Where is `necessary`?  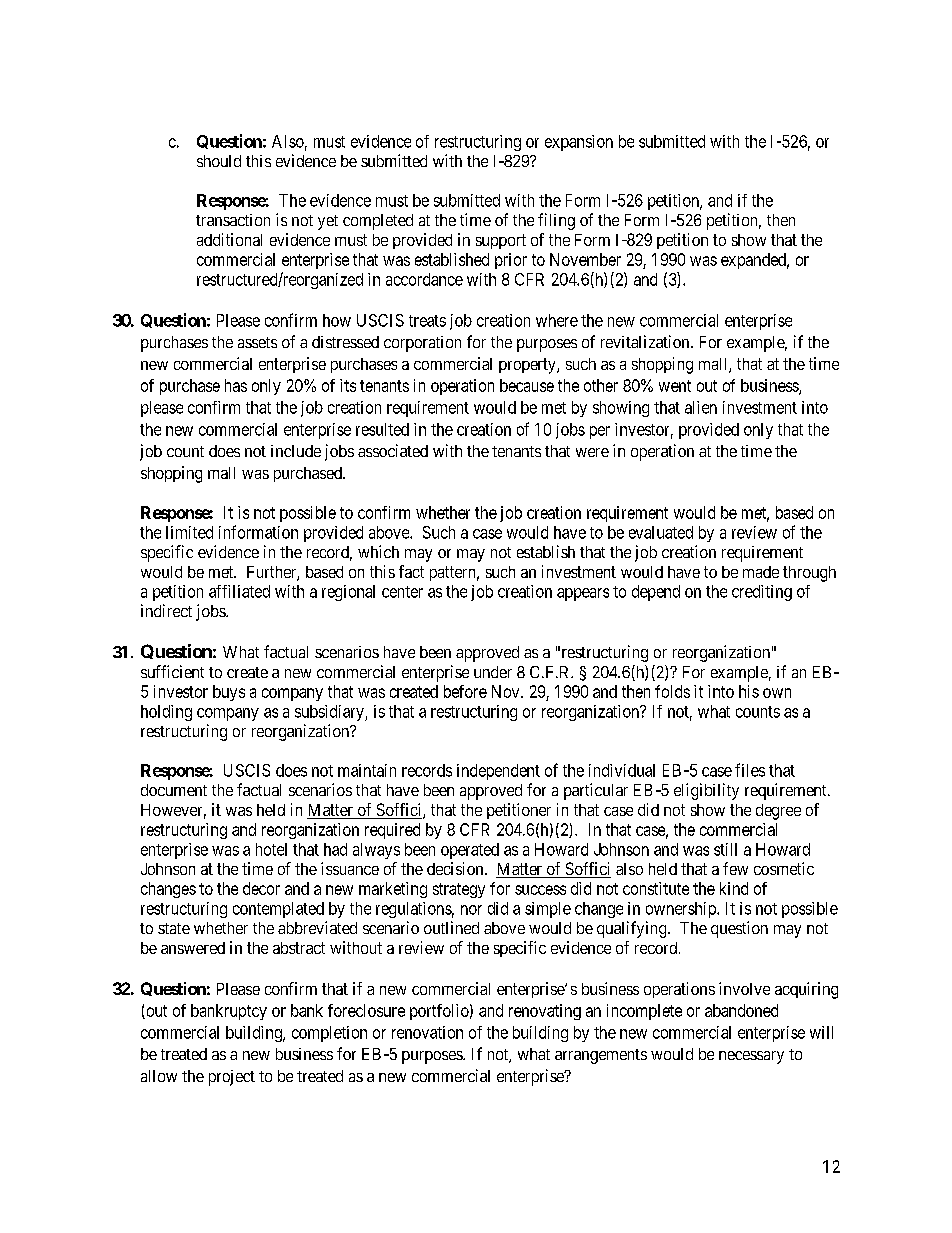
necessary is located at coordinates (751, 1057).
